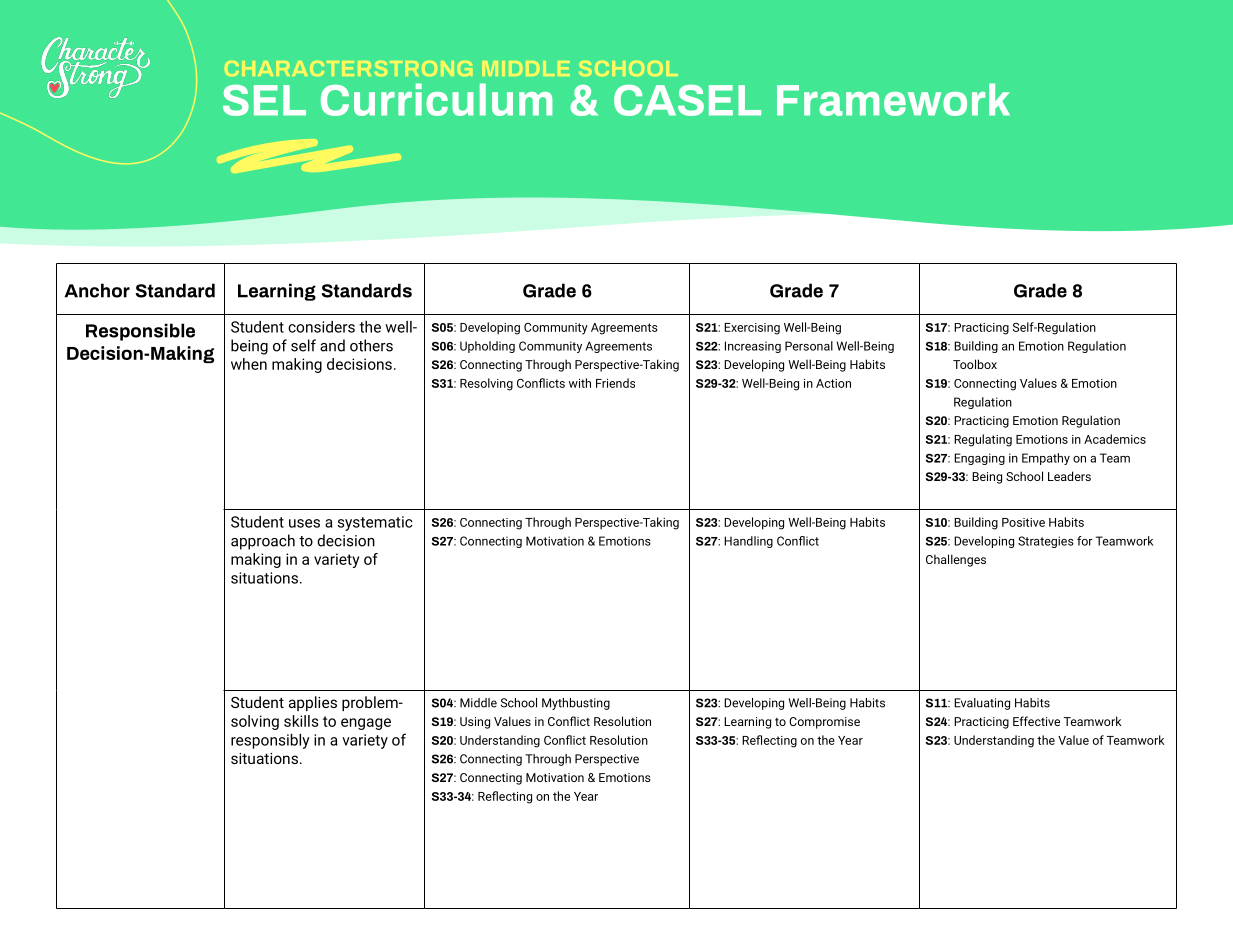 This image has width=1233, height=952. I want to click on when, so click(249, 364).
